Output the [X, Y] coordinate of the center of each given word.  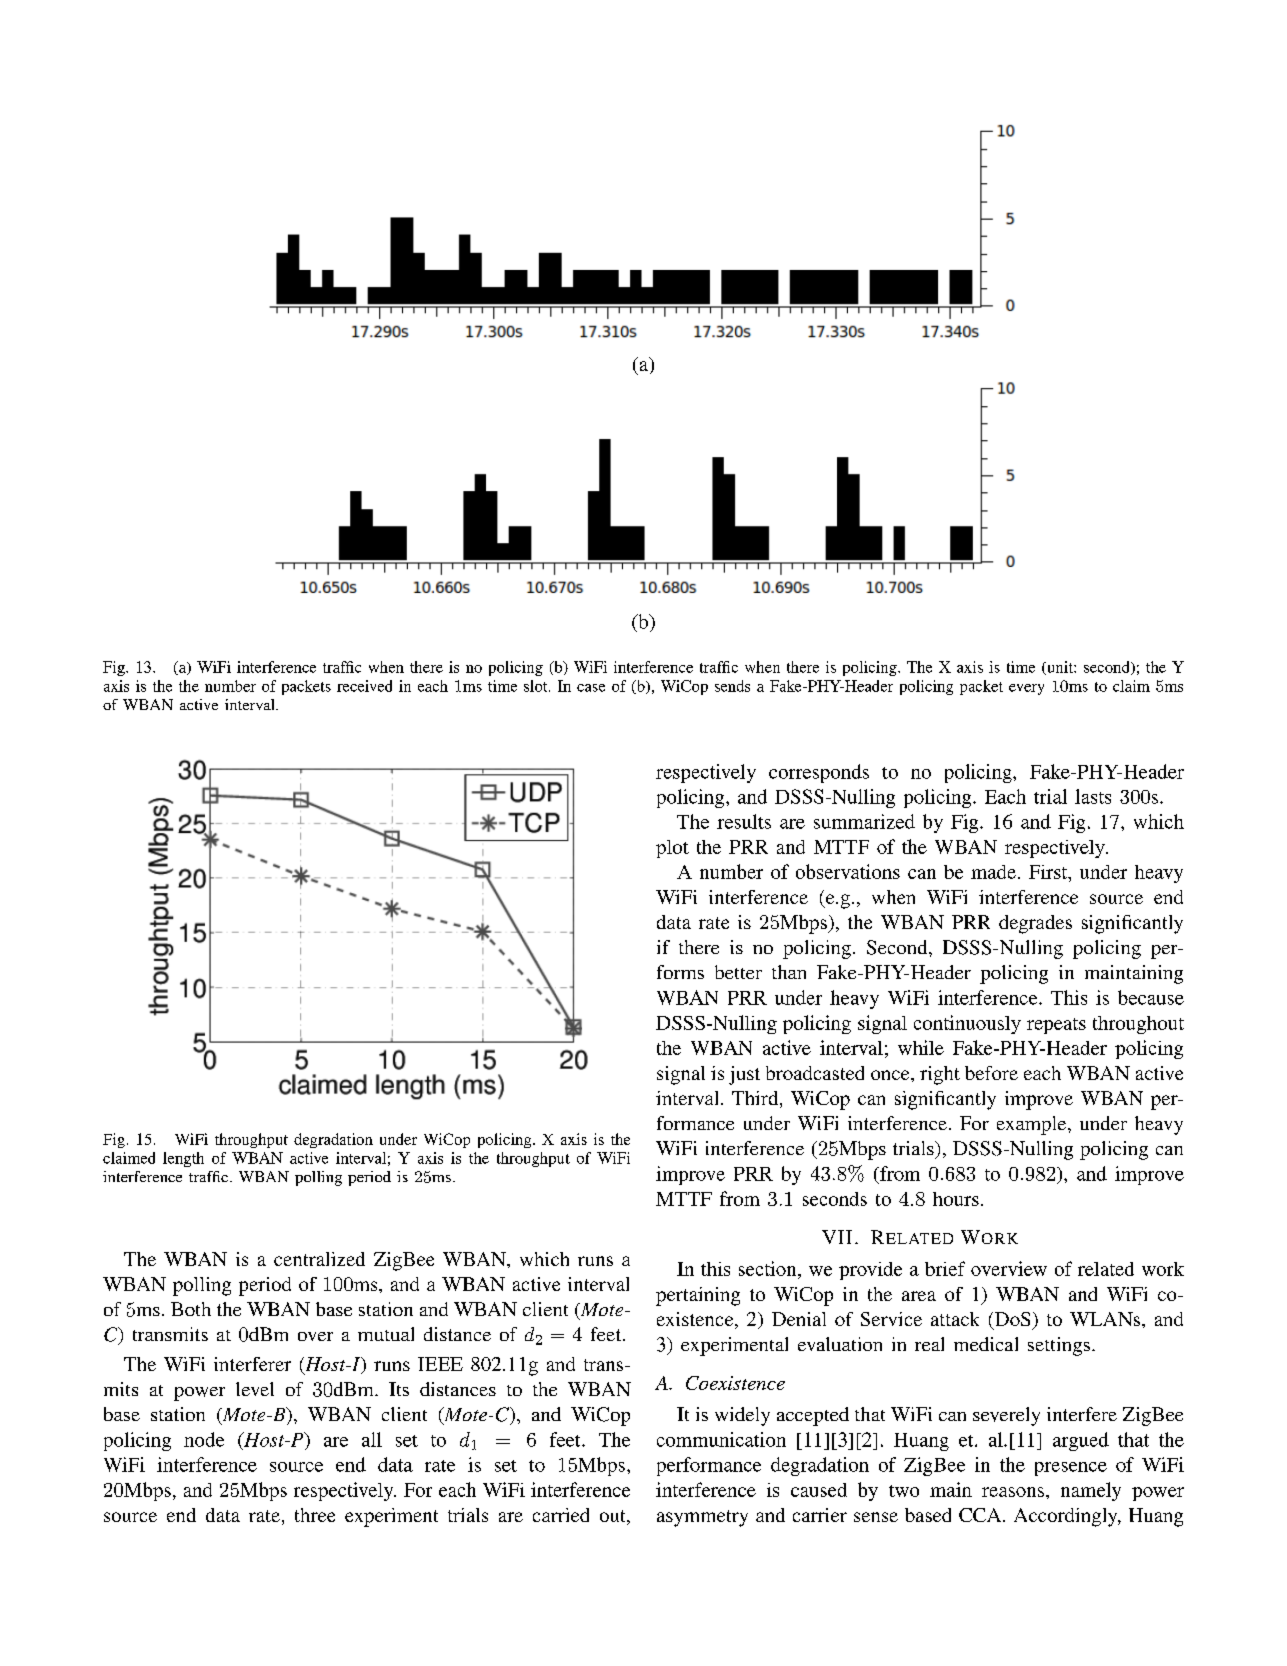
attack [955, 1319]
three [315, 1515]
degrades [1035, 924]
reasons [1014, 1492]
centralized [319, 1259]
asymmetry [702, 1518]
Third [756, 1099]
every [1026, 689]
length [183, 1159]
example [1033, 1125]
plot [672, 849]
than [789, 972]
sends [732, 686]
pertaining [698, 1296]
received [364, 686]
